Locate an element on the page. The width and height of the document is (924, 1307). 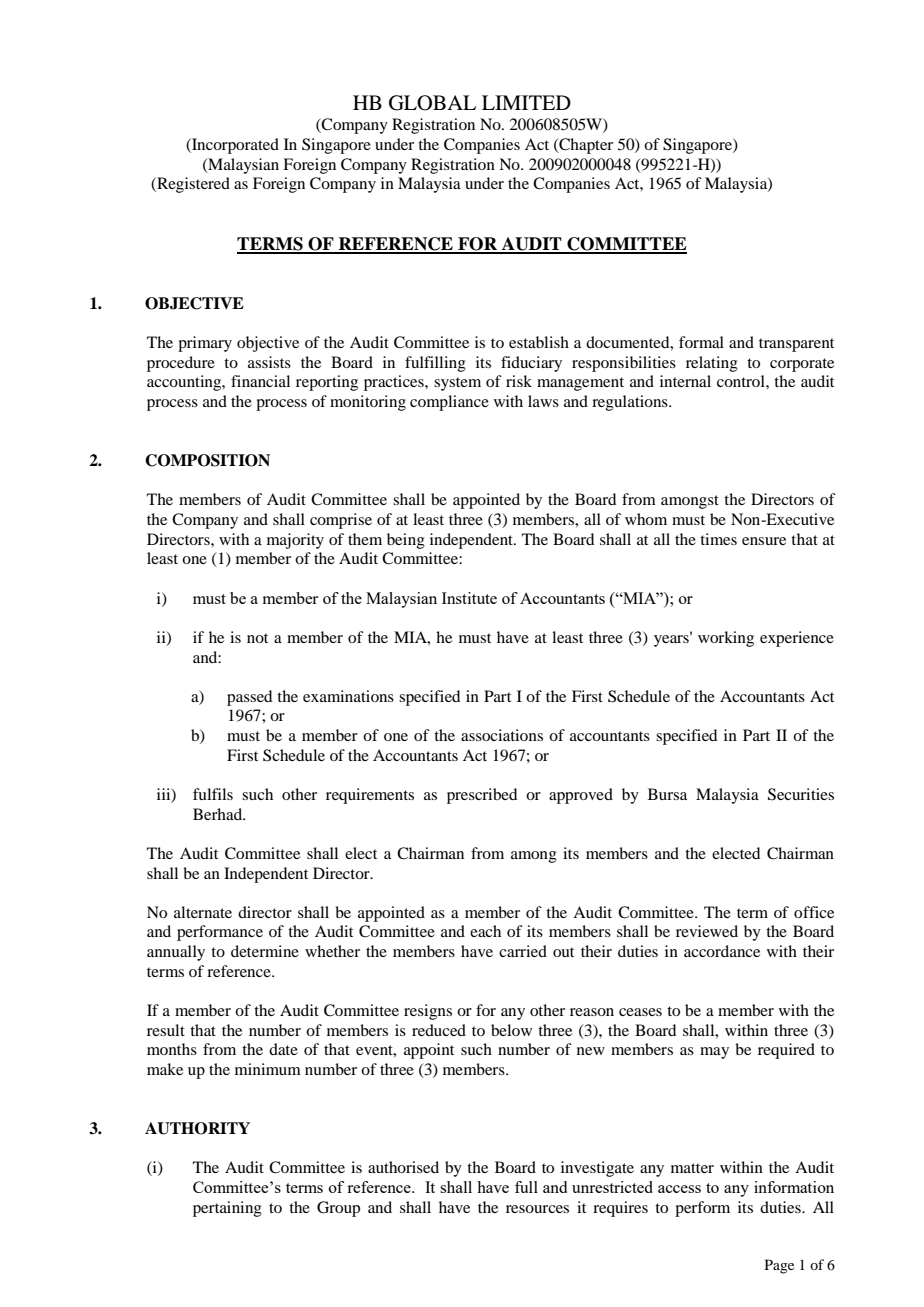
COMPOSITION is located at coordinates (207, 460).
